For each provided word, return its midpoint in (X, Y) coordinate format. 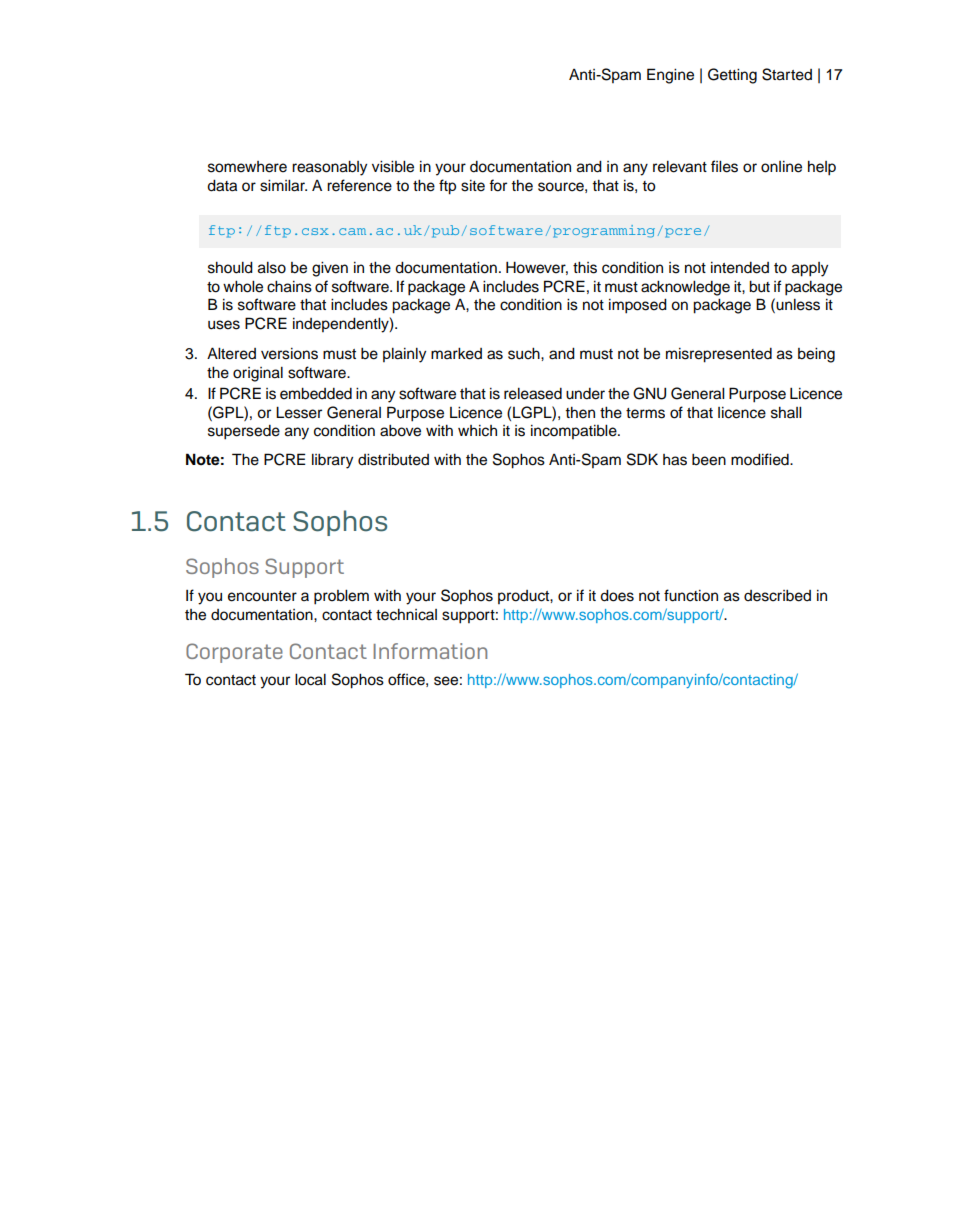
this (585, 268)
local (310, 679)
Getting (732, 76)
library (332, 461)
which (477, 431)
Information (430, 651)
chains (289, 287)
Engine (670, 76)
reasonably (329, 168)
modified (761, 459)
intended (740, 268)
